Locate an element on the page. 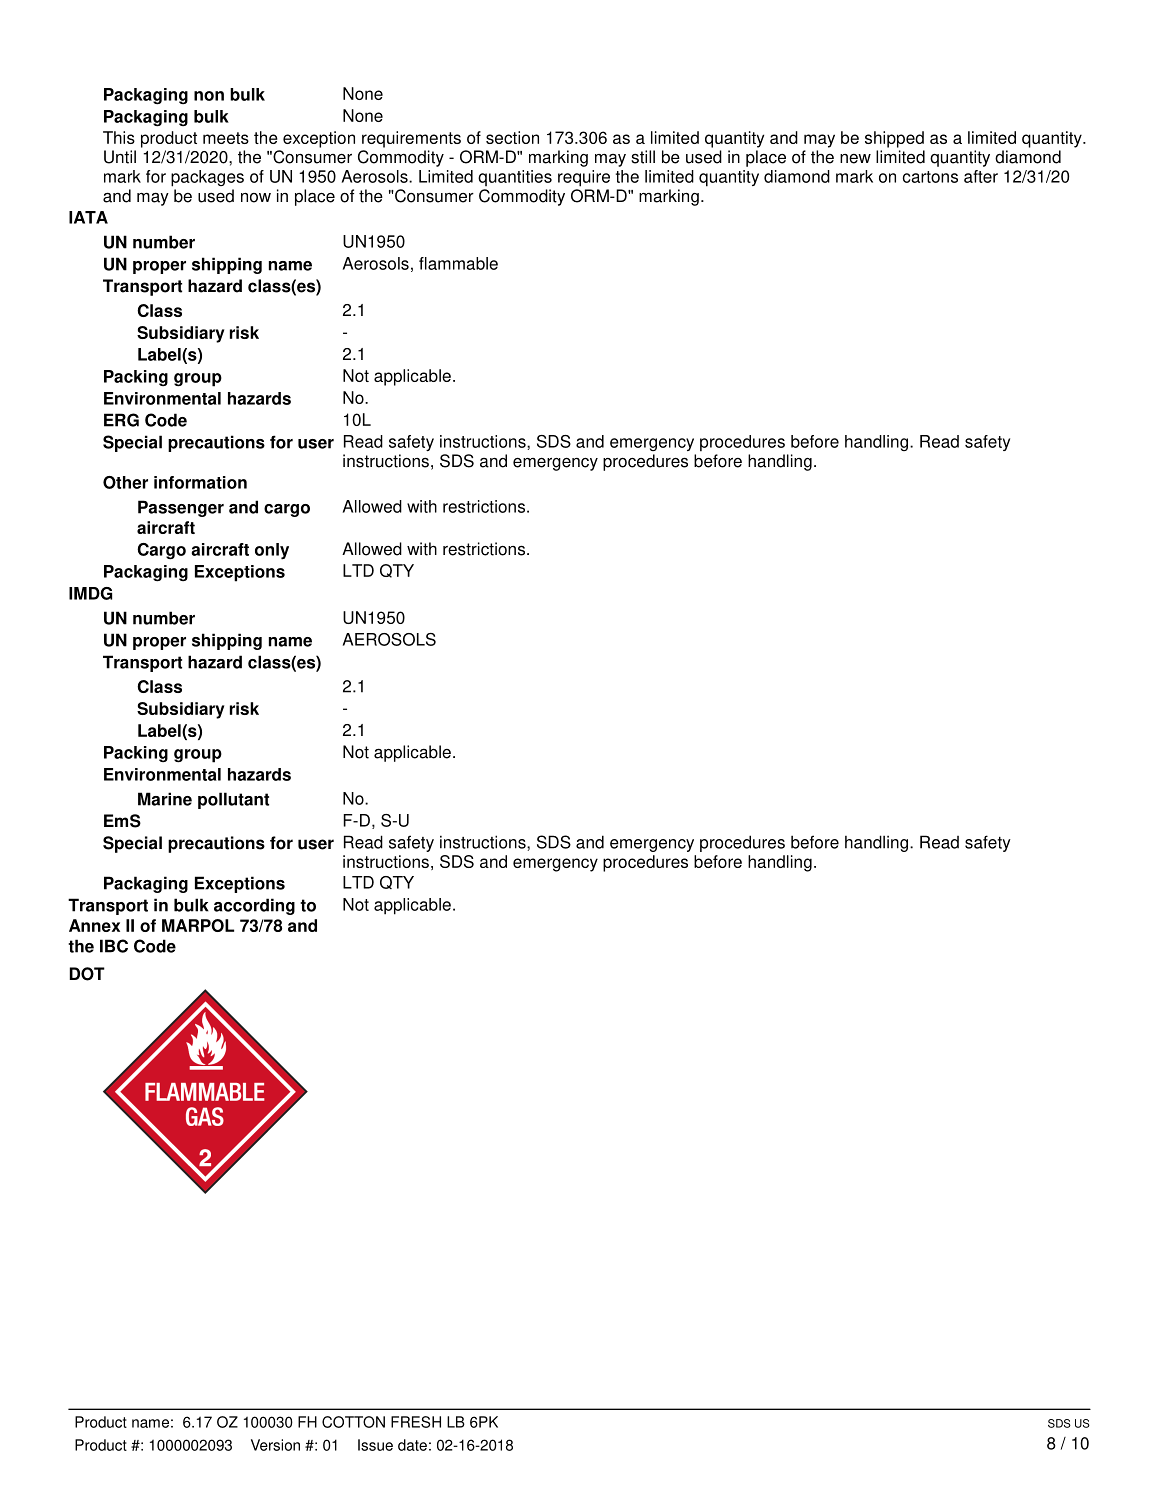  FRESH is located at coordinates (416, 1422).
